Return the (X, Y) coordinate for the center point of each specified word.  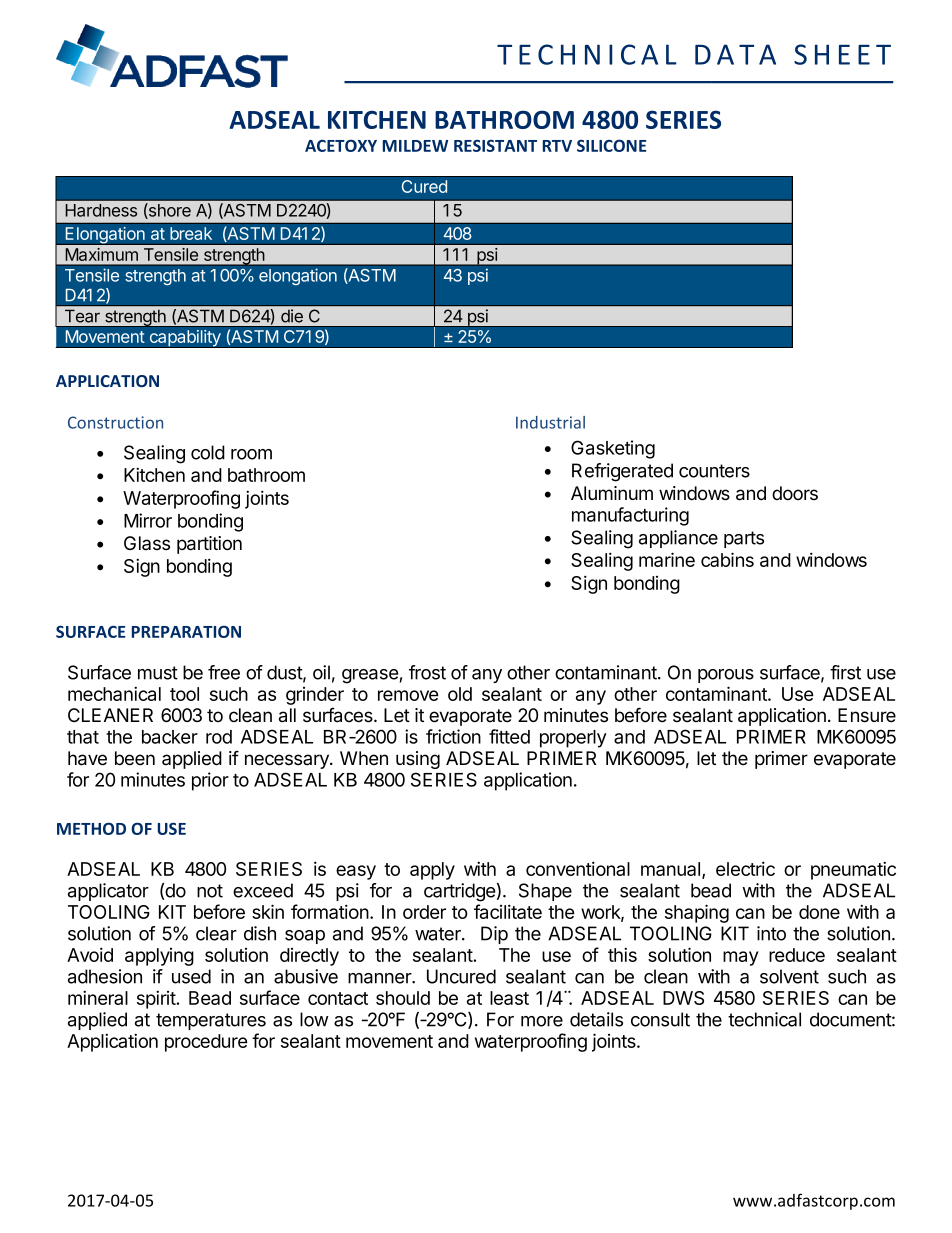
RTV (557, 146)
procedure (206, 1043)
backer (170, 737)
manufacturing (630, 516)
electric (745, 868)
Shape (545, 892)
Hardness (101, 210)
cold (208, 452)
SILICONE (611, 145)
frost (427, 672)
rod (219, 737)
